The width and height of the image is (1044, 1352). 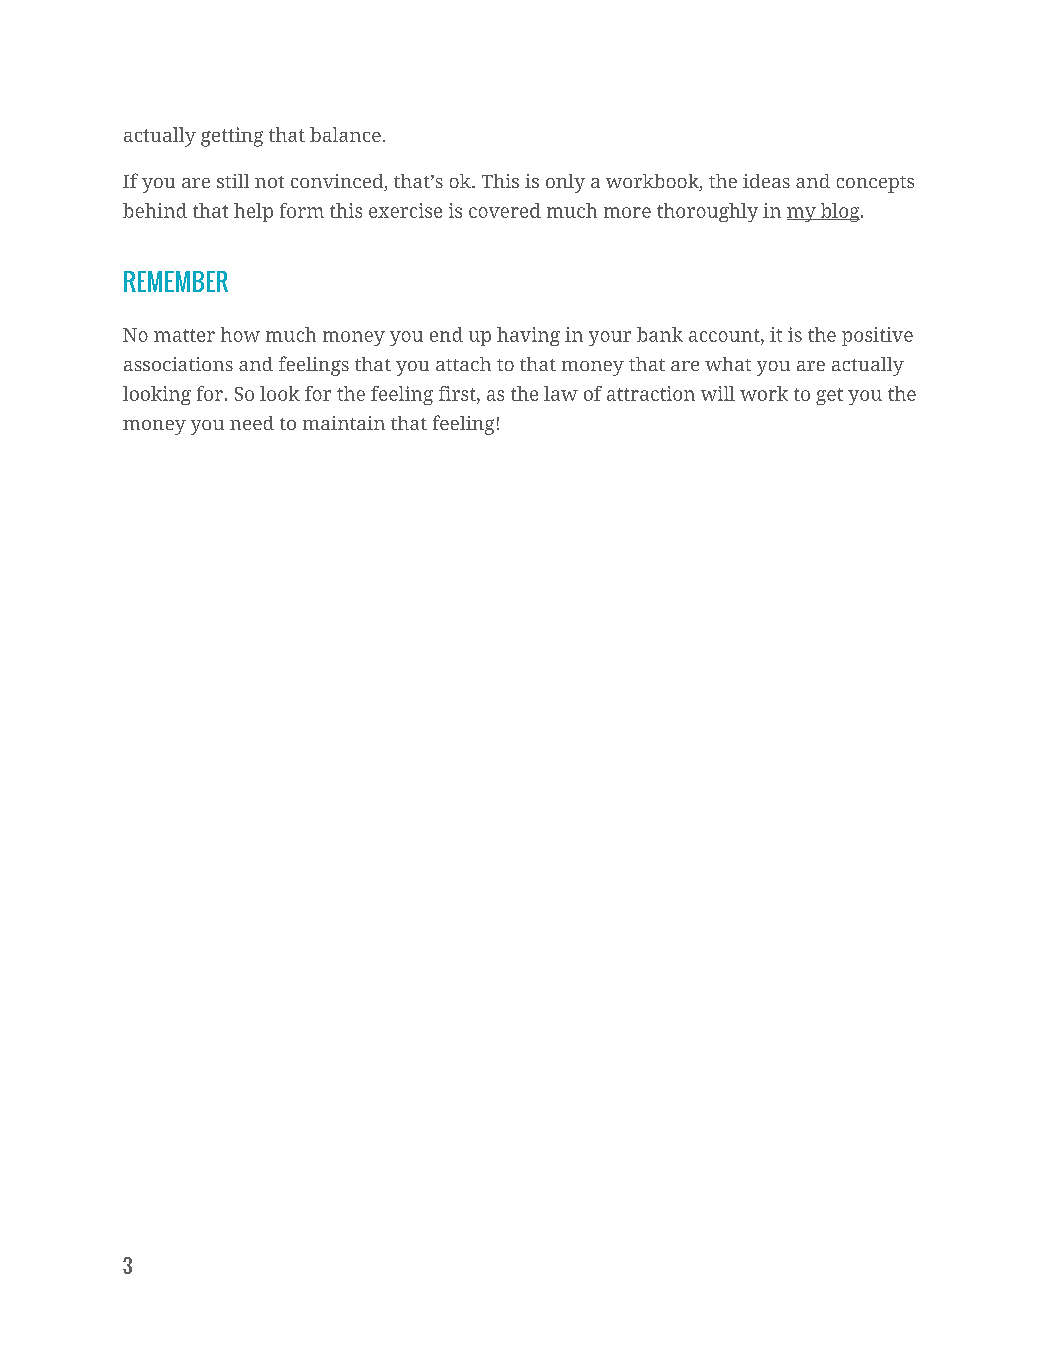 What do you see at coordinates (240, 334) in the image?
I see `how` at bounding box center [240, 334].
